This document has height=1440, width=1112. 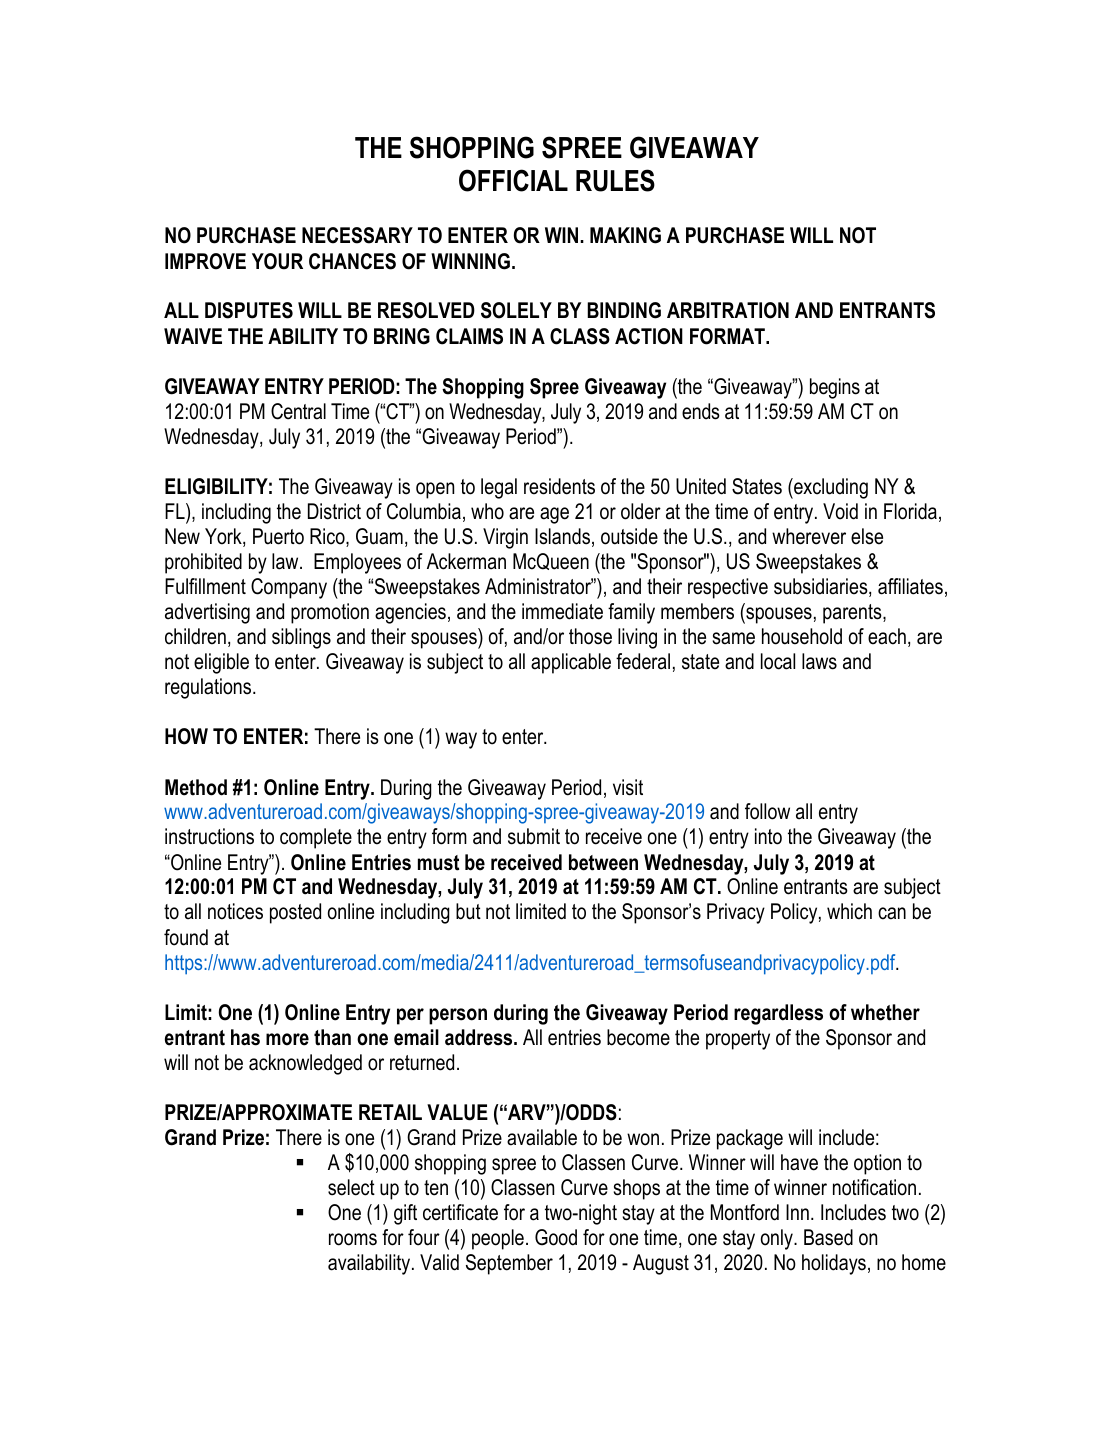 What do you see at coordinates (513, 180) in the document?
I see `OFFICIAL` at bounding box center [513, 180].
